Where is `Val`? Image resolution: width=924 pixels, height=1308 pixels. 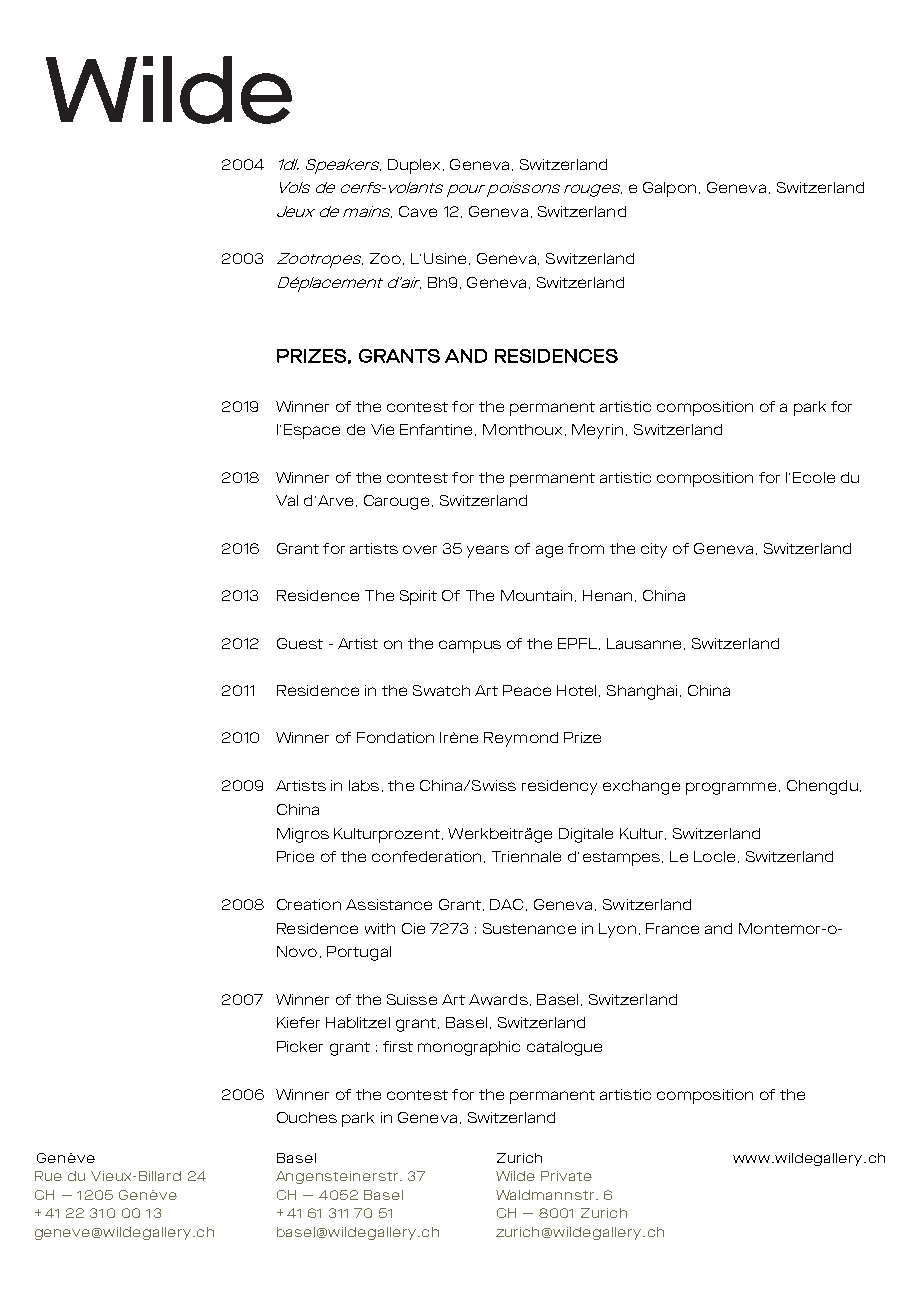
Val is located at coordinates (287, 500).
